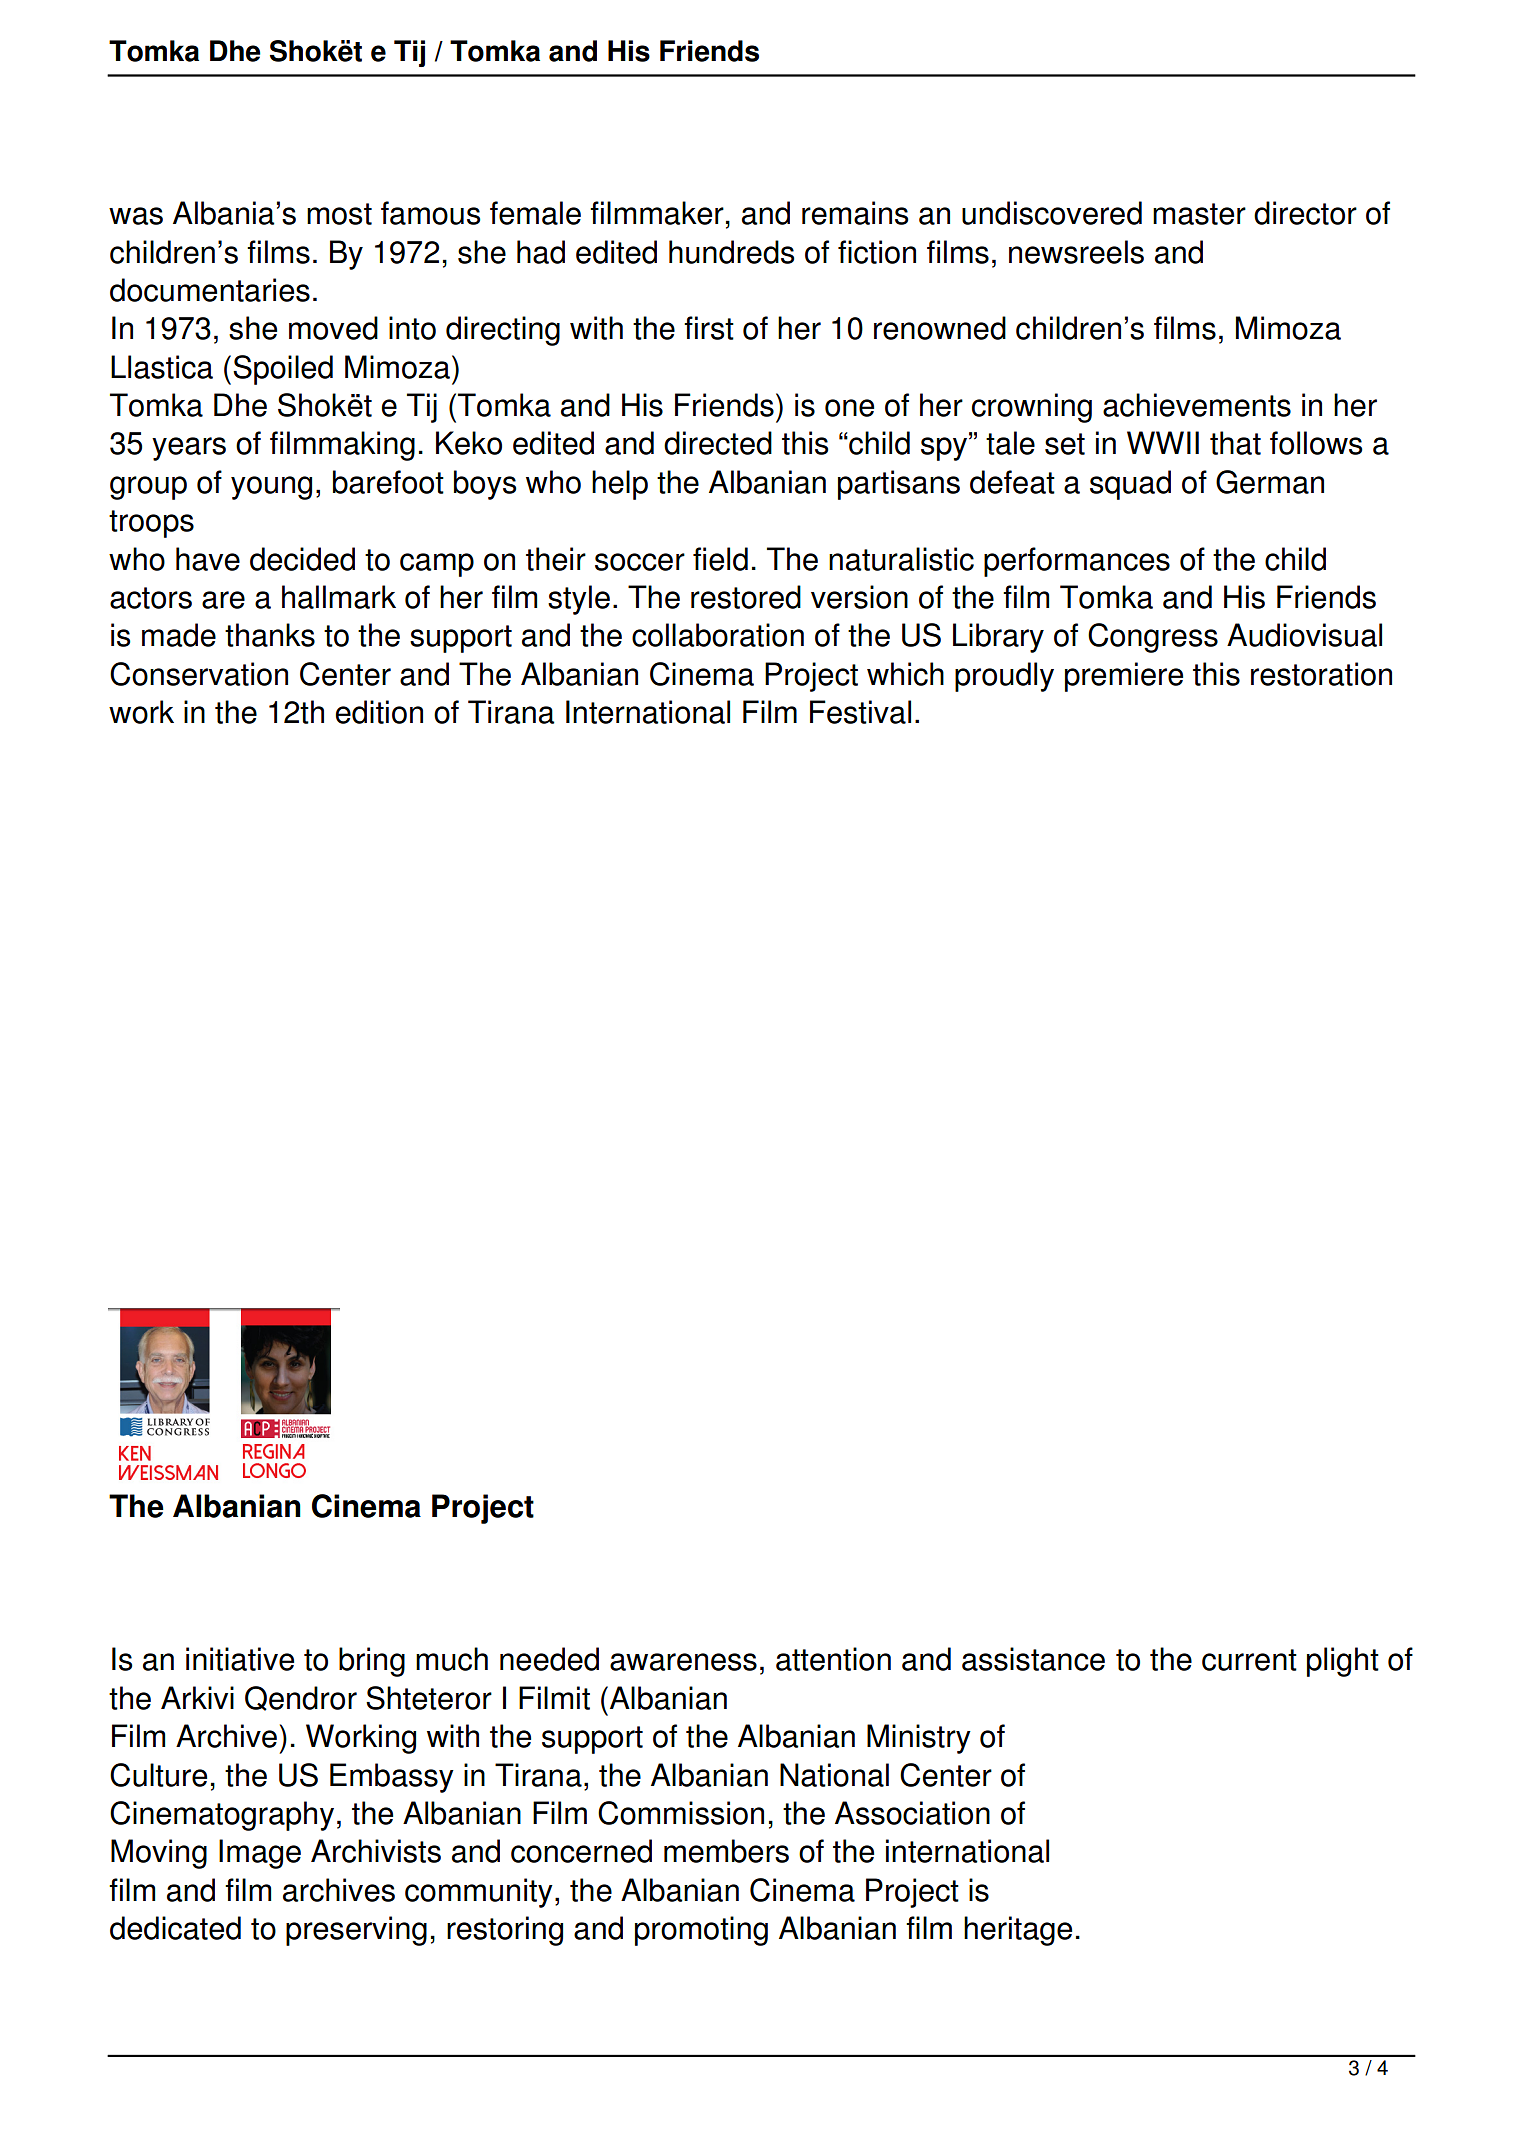 This screenshot has height=2154, width=1523. I want to click on premiere, so click(1124, 677).
